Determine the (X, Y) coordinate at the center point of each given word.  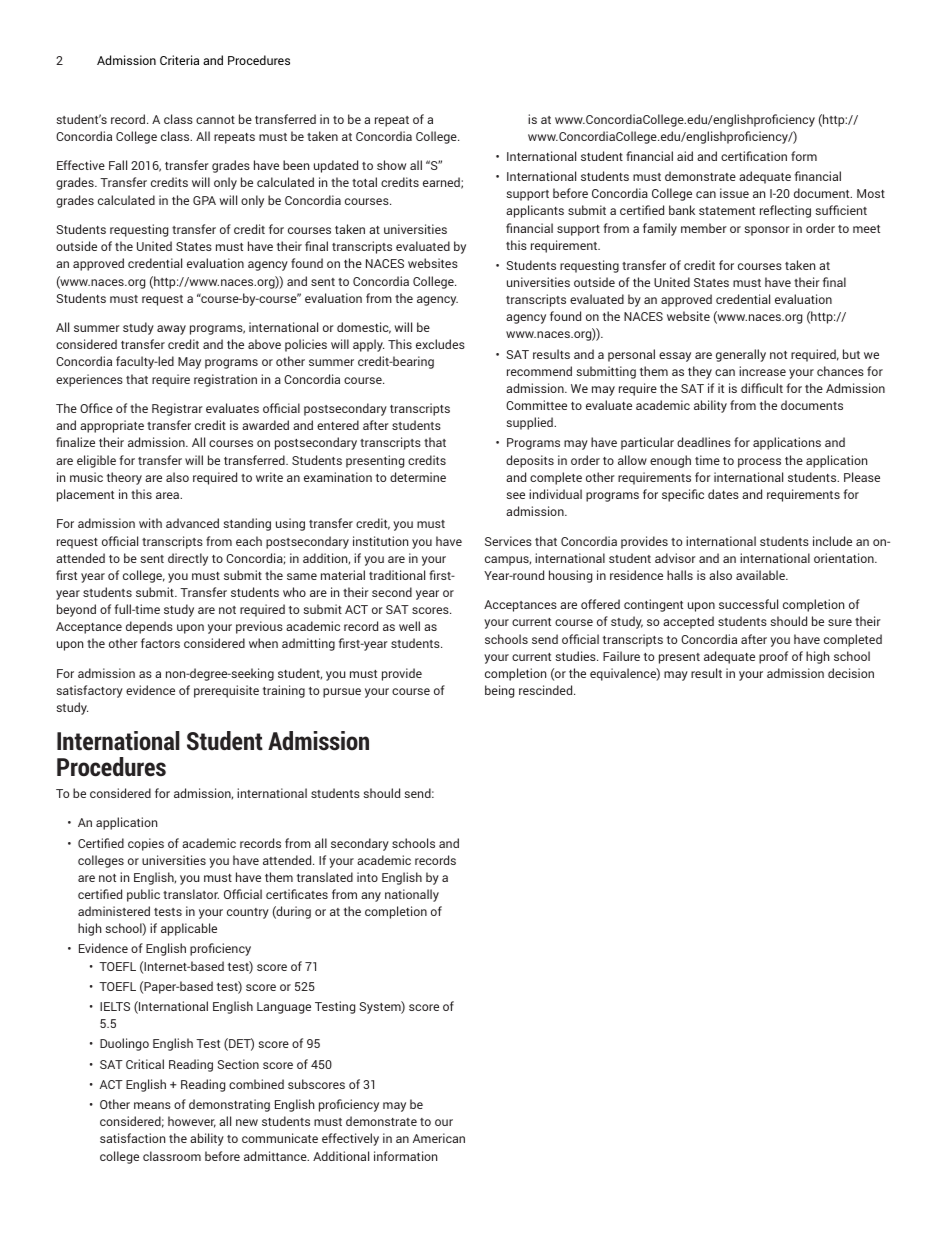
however (192, 1122)
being (499, 691)
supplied (530, 423)
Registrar (177, 409)
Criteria (179, 60)
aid (685, 156)
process (759, 463)
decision (851, 673)
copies (146, 844)
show (391, 165)
